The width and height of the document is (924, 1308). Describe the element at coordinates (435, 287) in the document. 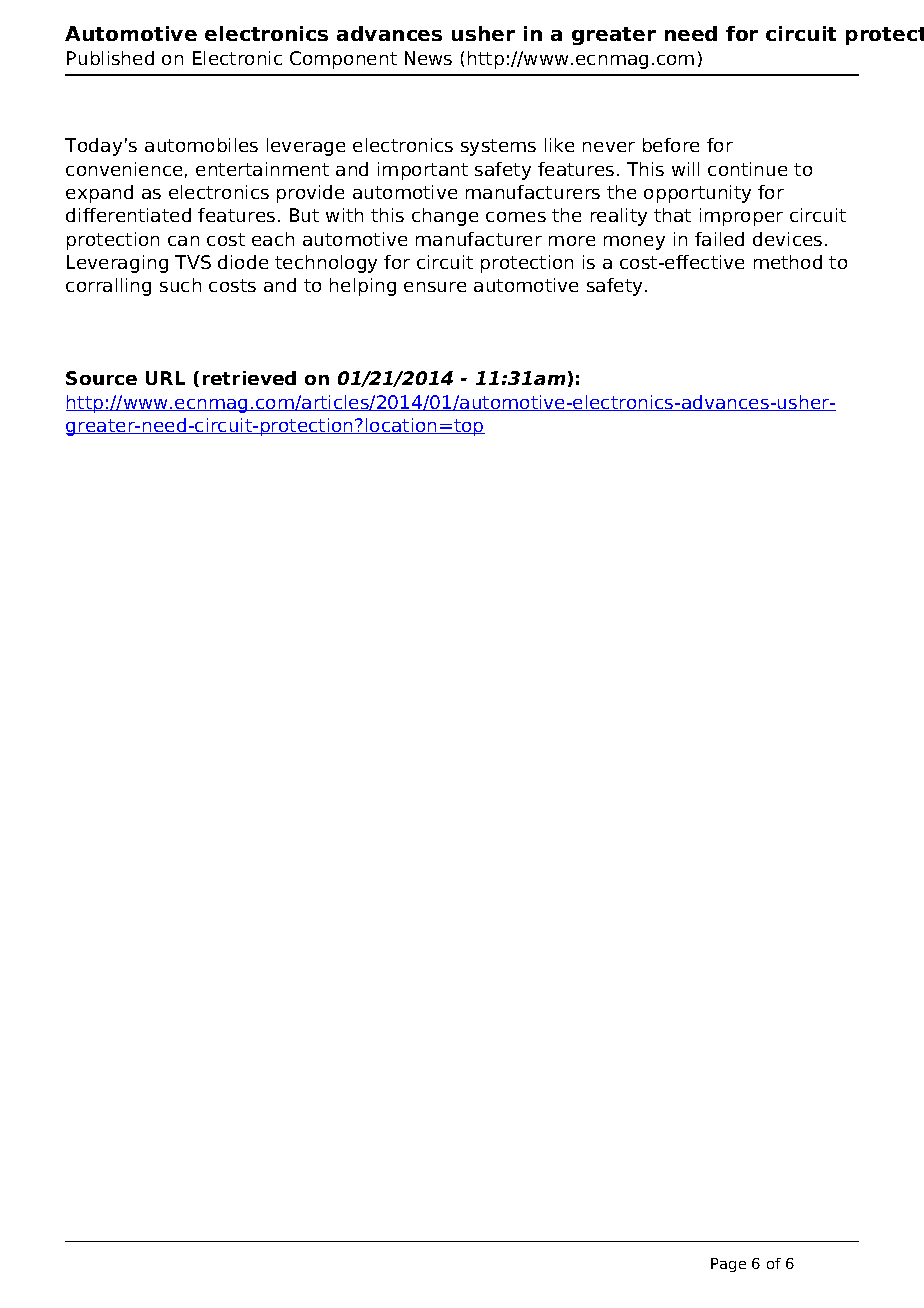

I see `ensure` at that location.
